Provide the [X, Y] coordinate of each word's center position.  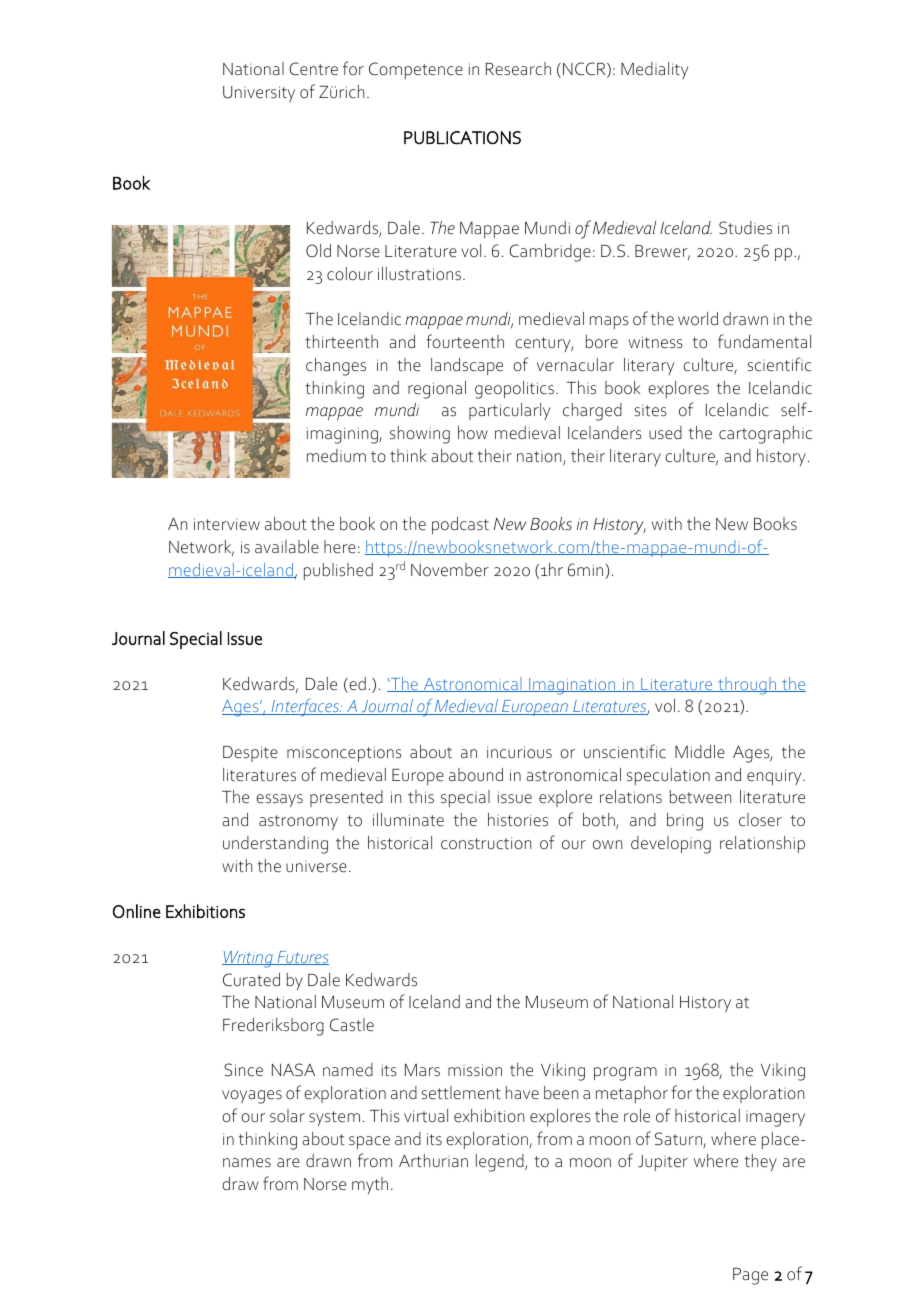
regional [437, 390]
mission [475, 1070]
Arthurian [433, 1161]
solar [287, 1116]
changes [336, 367]
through [747, 686]
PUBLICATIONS [462, 138]
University [259, 94]
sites [650, 411]
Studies [745, 228]
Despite [250, 754]
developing [671, 845]
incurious [519, 752]
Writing [248, 959]
